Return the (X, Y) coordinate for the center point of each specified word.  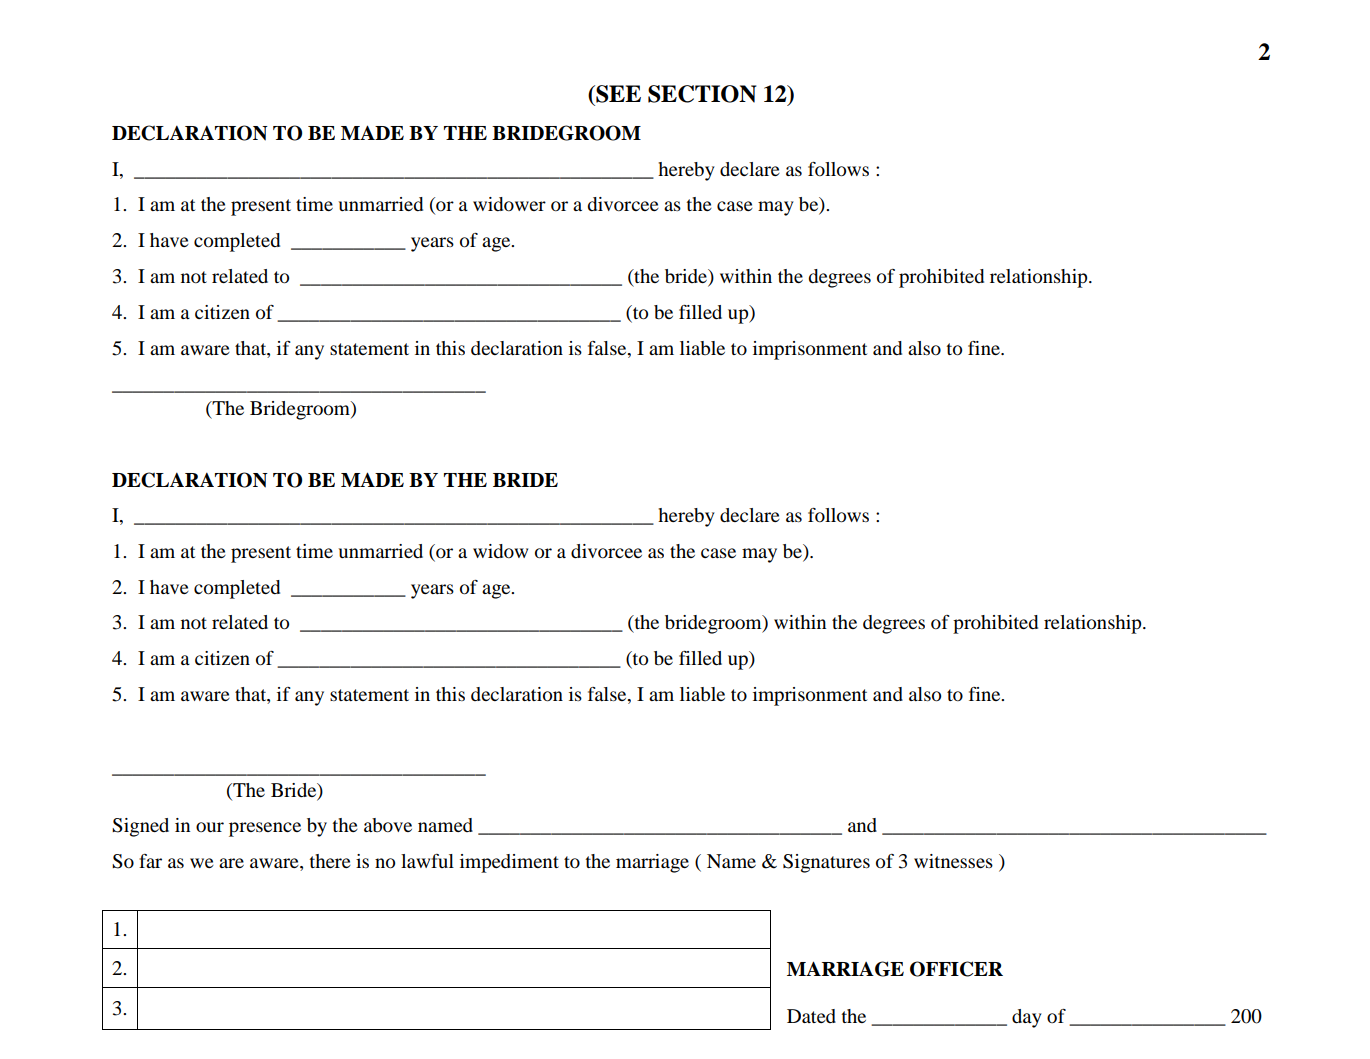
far (150, 861)
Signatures (826, 863)
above (388, 825)
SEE (617, 94)
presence (265, 829)
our (210, 827)
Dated (811, 1016)
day (1027, 1018)
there (330, 861)
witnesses (953, 861)
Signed (140, 827)
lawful (427, 861)
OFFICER (956, 969)
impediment (509, 863)
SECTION (702, 94)
